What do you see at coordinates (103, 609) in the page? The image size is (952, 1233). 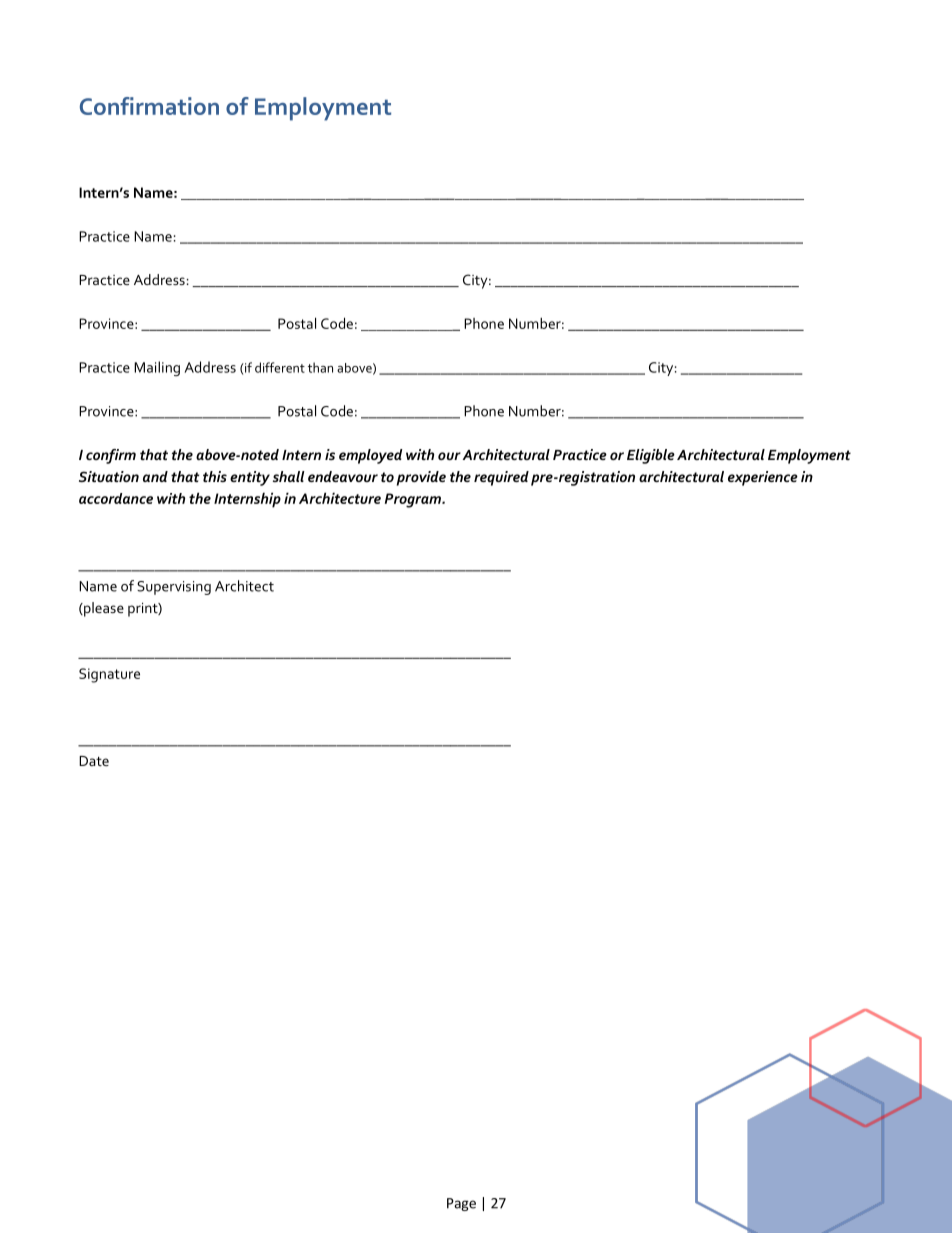 I see `please` at bounding box center [103, 609].
